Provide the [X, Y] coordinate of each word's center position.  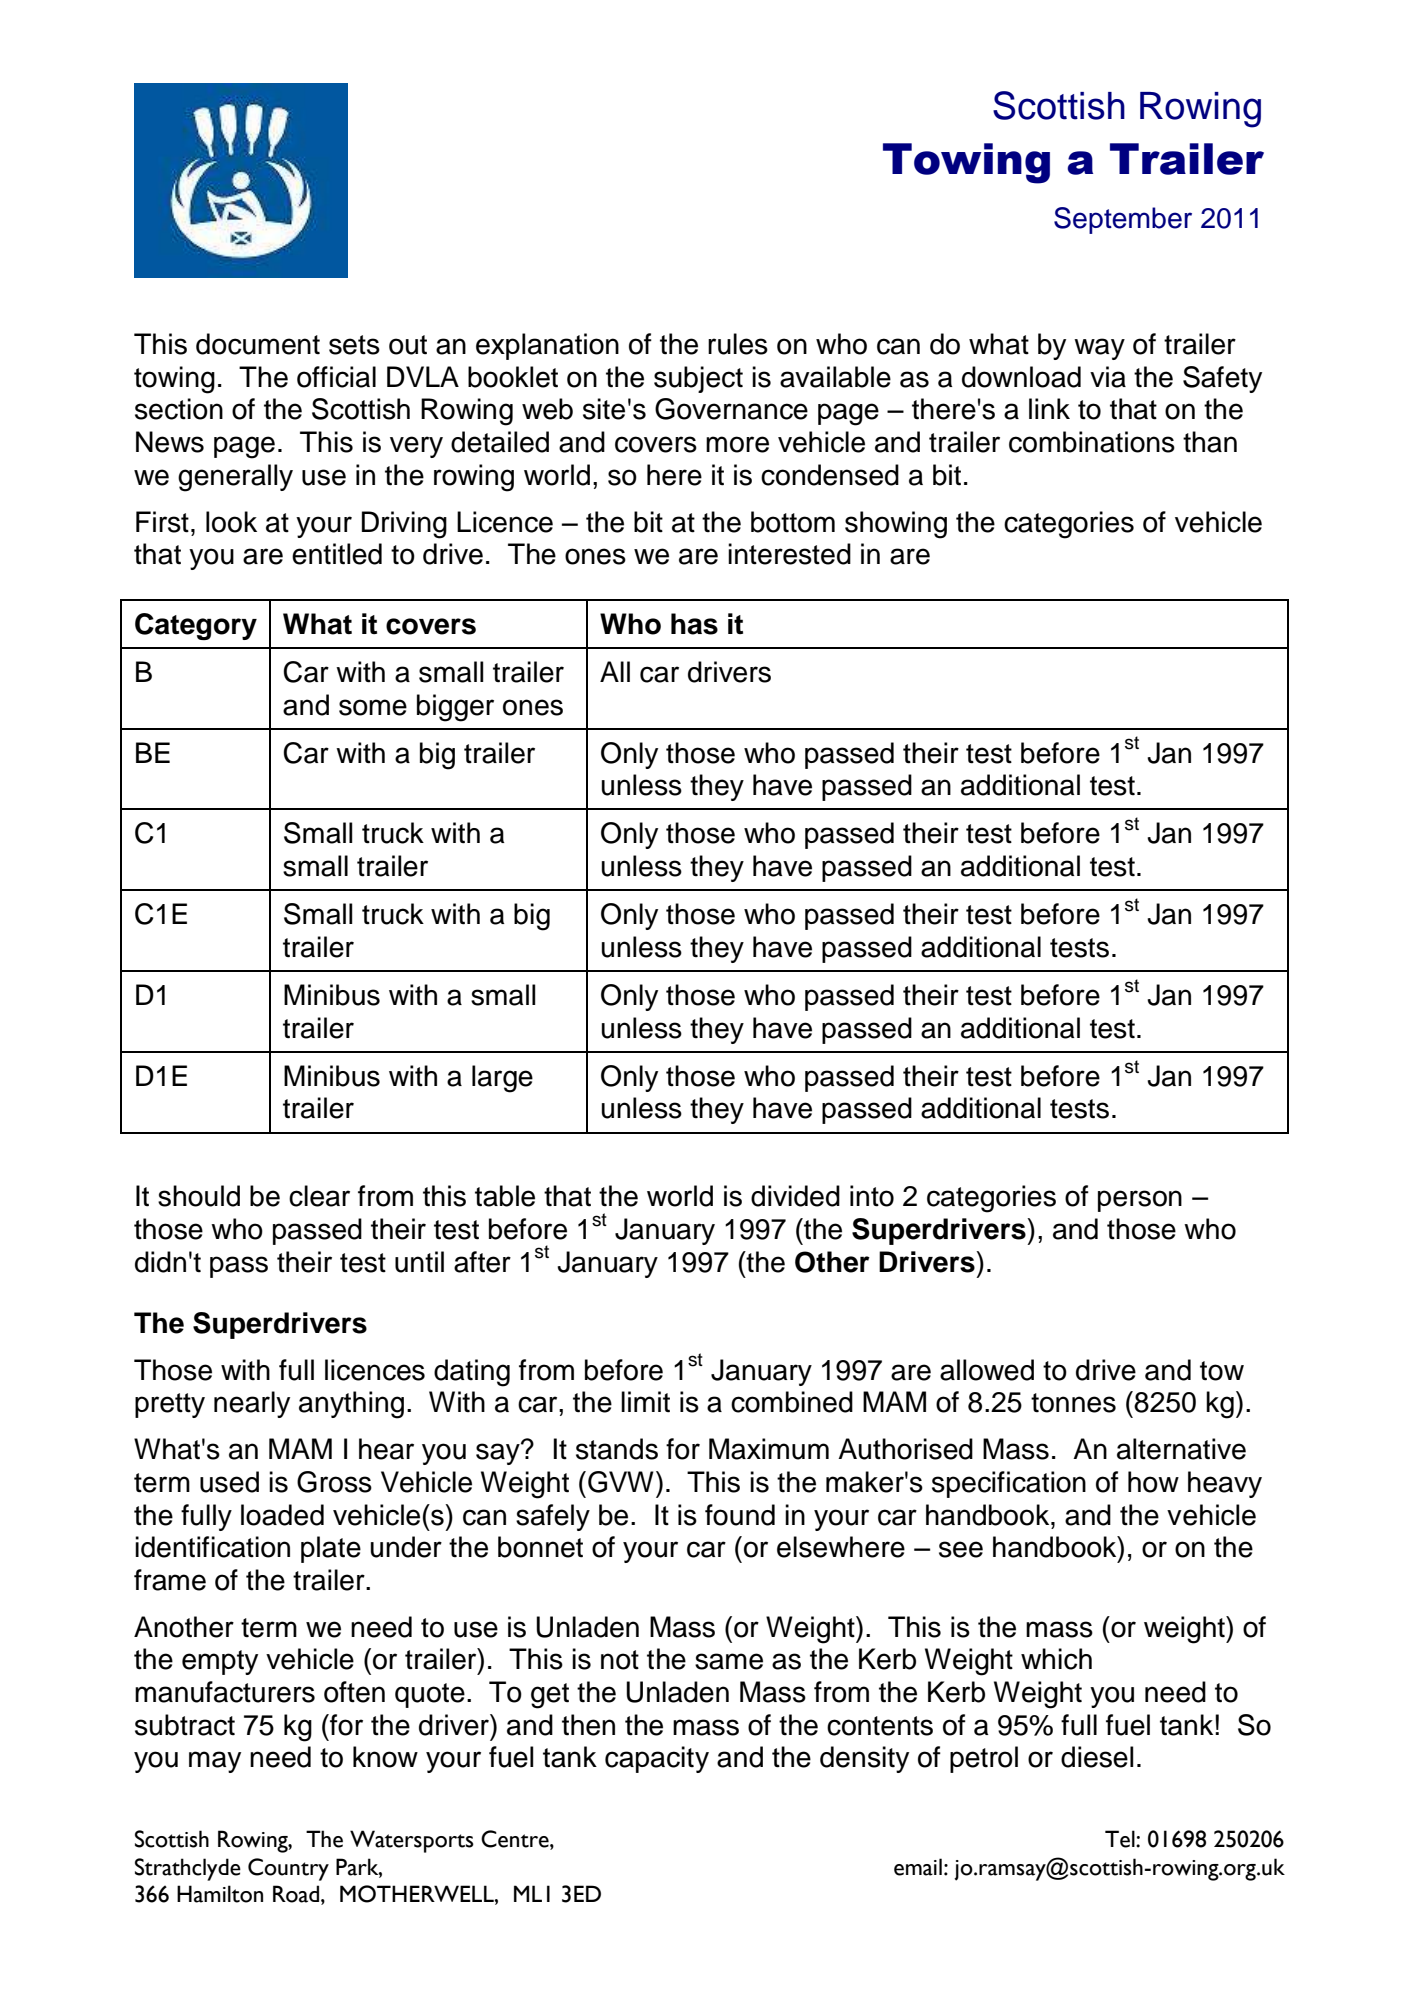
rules [738, 344]
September [1123, 220]
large [502, 1079]
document [258, 344]
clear [319, 1196]
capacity [657, 1759]
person [1140, 1201]
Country [288, 1869]
